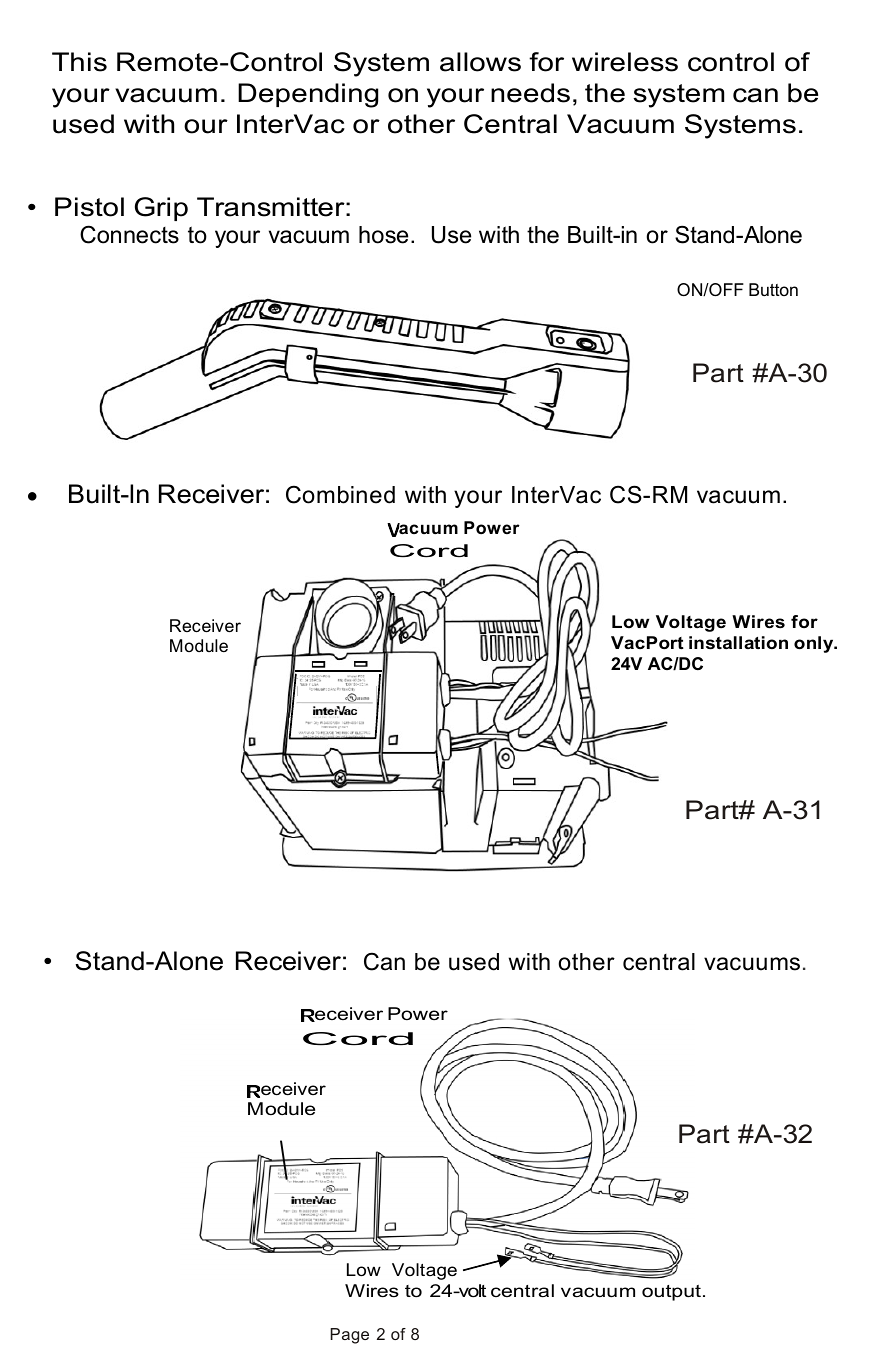  What do you see at coordinates (340, 494) in the image?
I see `Combined` at bounding box center [340, 494].
